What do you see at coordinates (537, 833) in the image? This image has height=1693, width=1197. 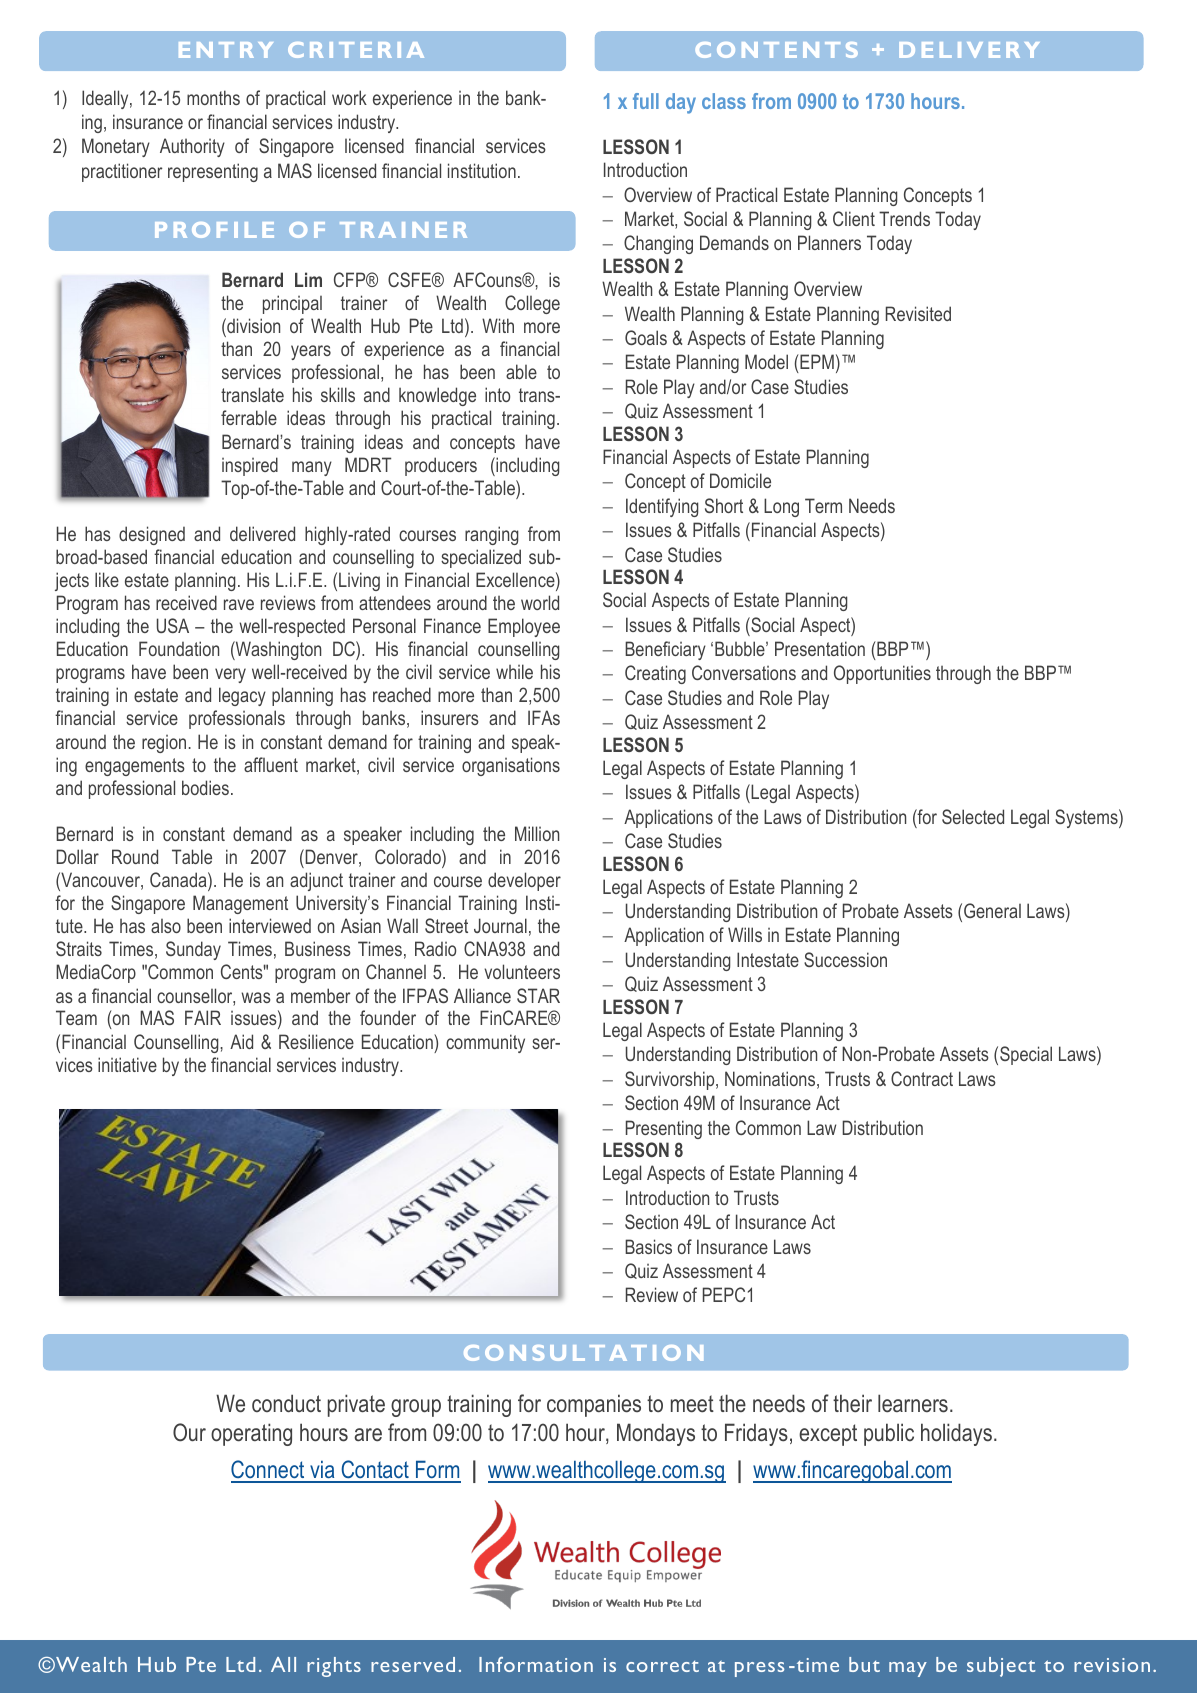 I see `Million` at bounding box center [537, 833].
